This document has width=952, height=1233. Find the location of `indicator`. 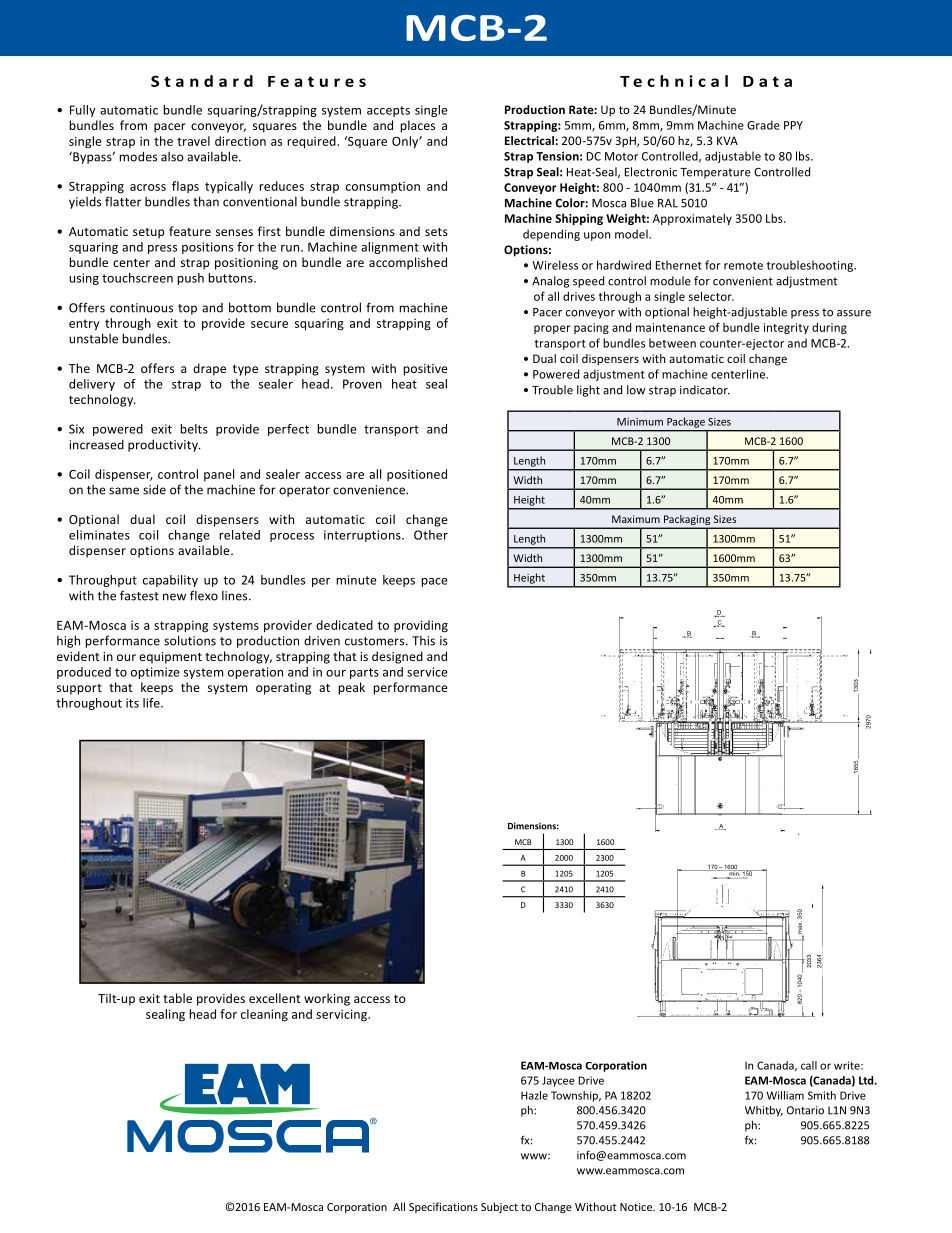

indicator is located at coordinates (705, 390).
